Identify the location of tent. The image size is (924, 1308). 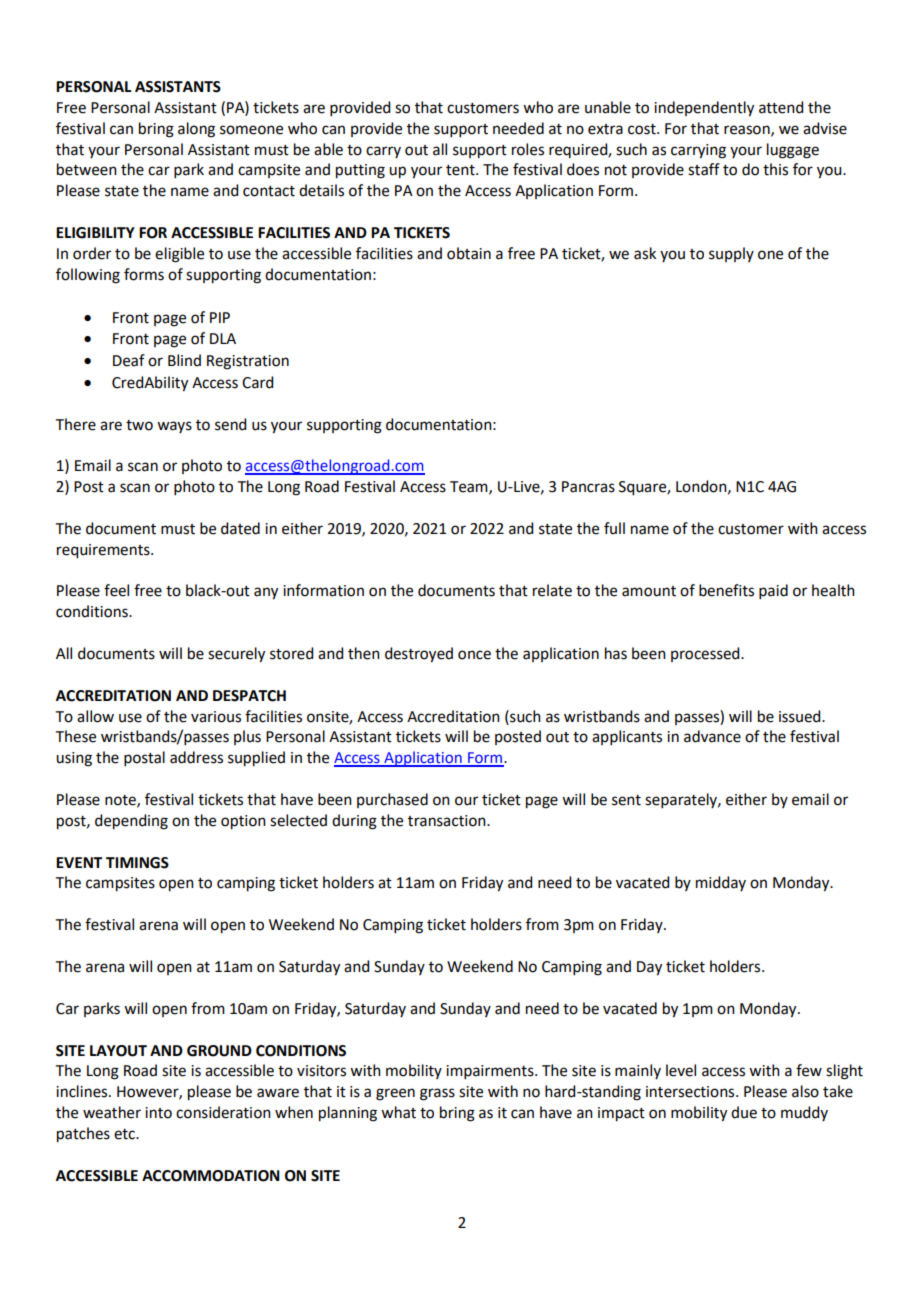
(461, 170).
